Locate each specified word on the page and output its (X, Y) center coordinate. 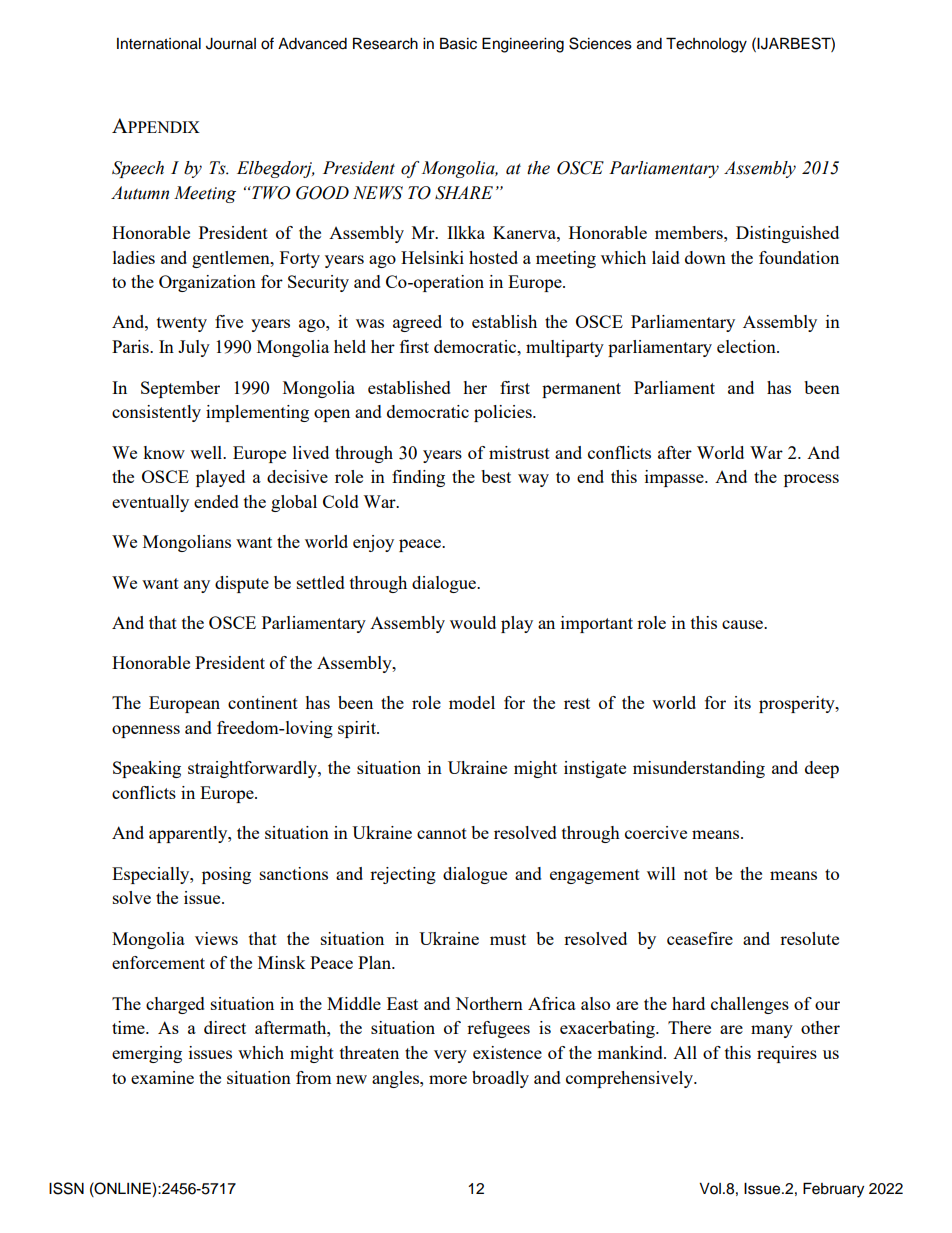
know (164, 452)
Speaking (147, 769)
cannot (442, 833)
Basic (458, 43)
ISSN (66, 1188)
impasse (675, 478)
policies (504, 413)
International (159, 44)
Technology (706, 45)
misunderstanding (699, 769)
